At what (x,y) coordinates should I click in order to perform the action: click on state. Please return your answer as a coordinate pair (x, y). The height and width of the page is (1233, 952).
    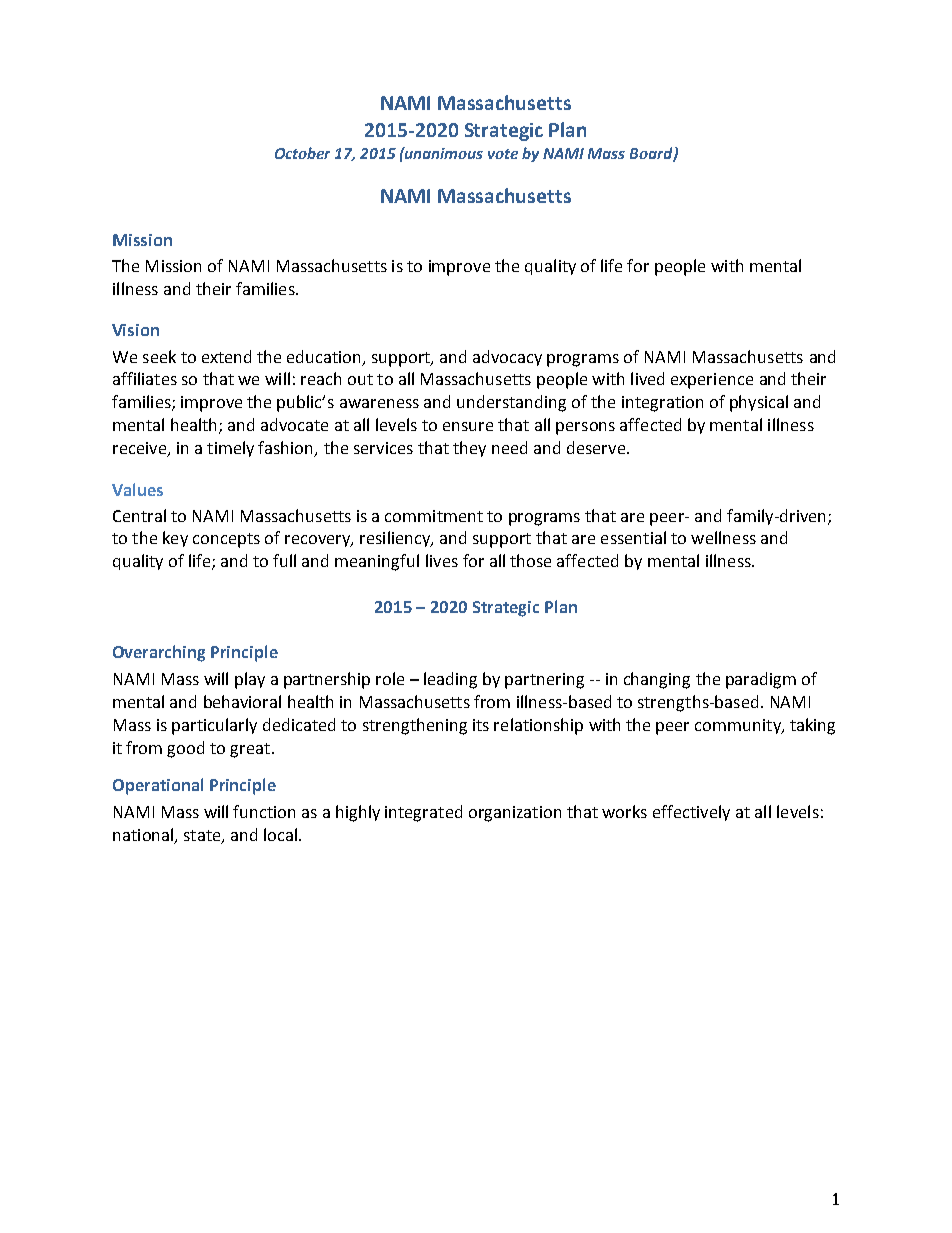
    Looking at the image, I should click on (203, 837).
